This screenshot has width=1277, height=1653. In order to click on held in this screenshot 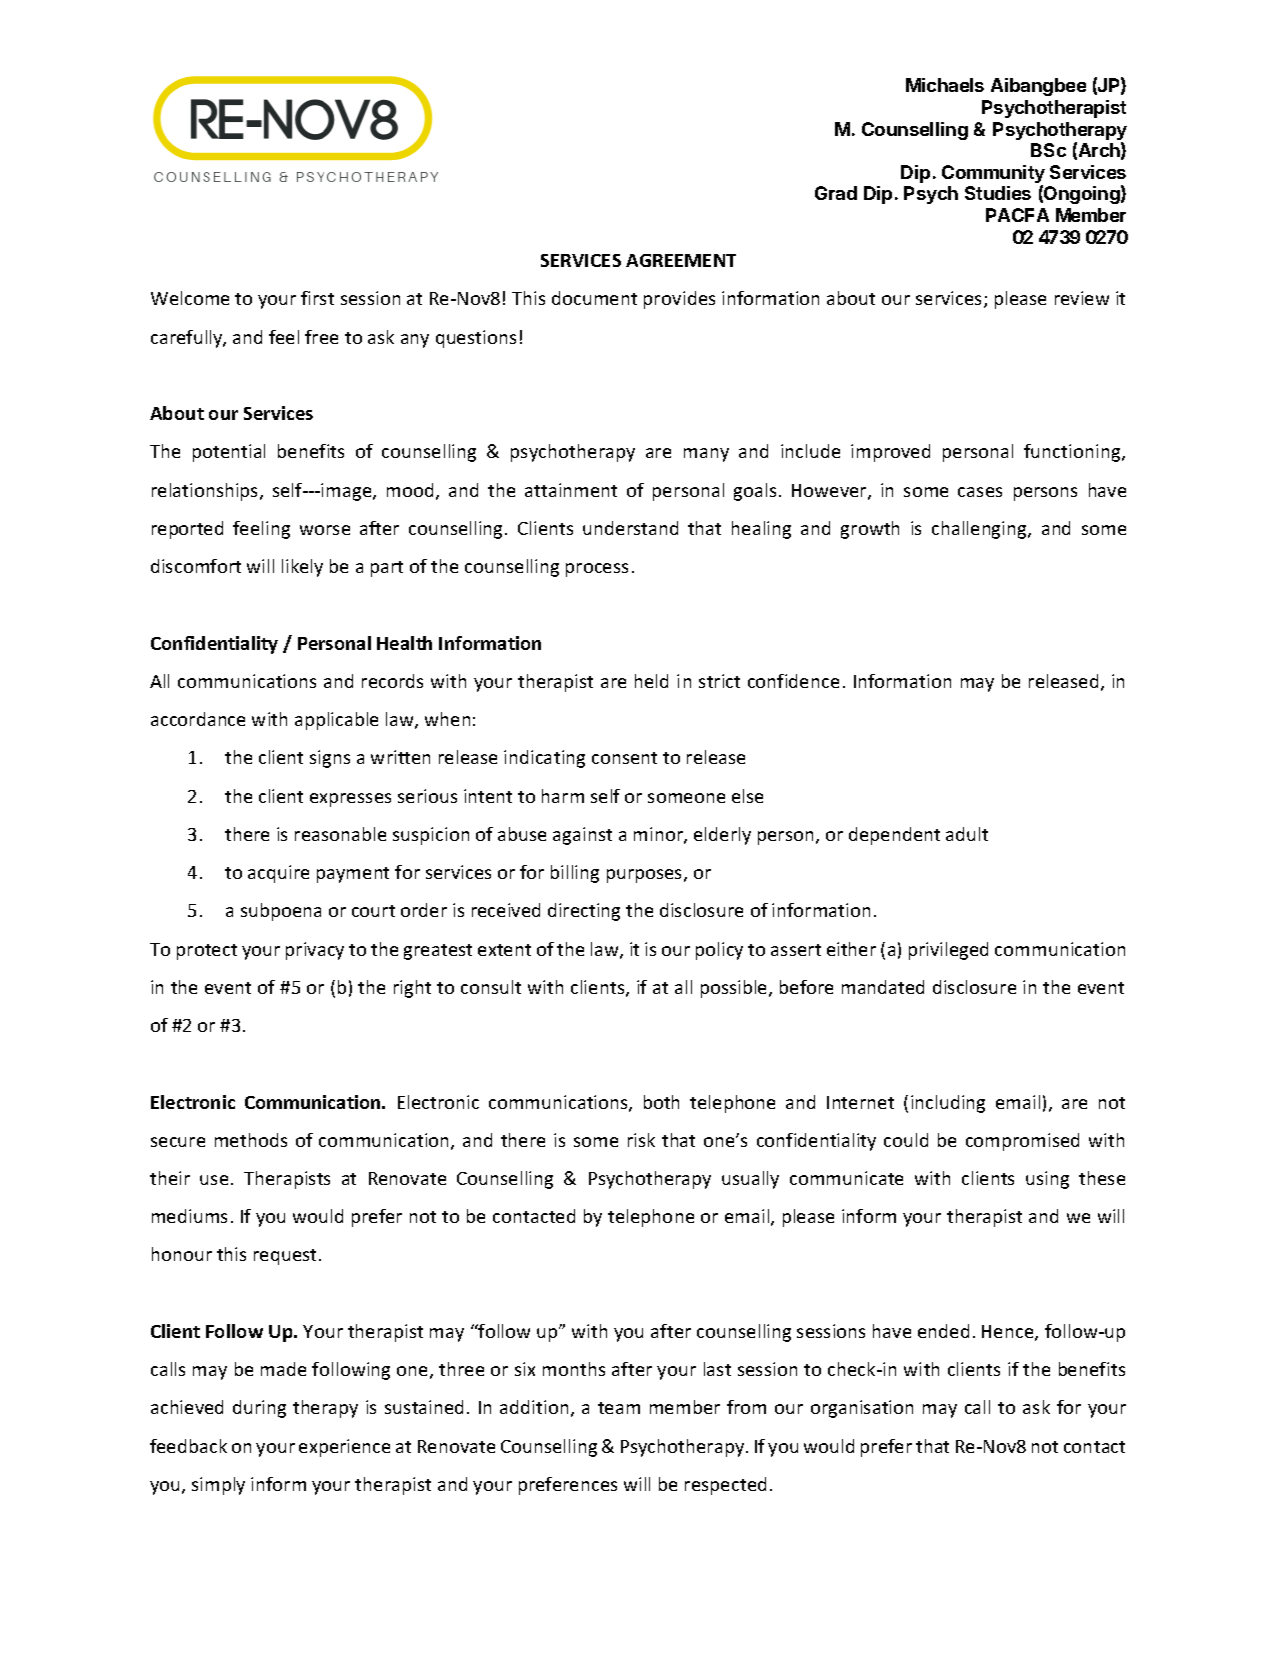, I will do `click(651, 681)`.
